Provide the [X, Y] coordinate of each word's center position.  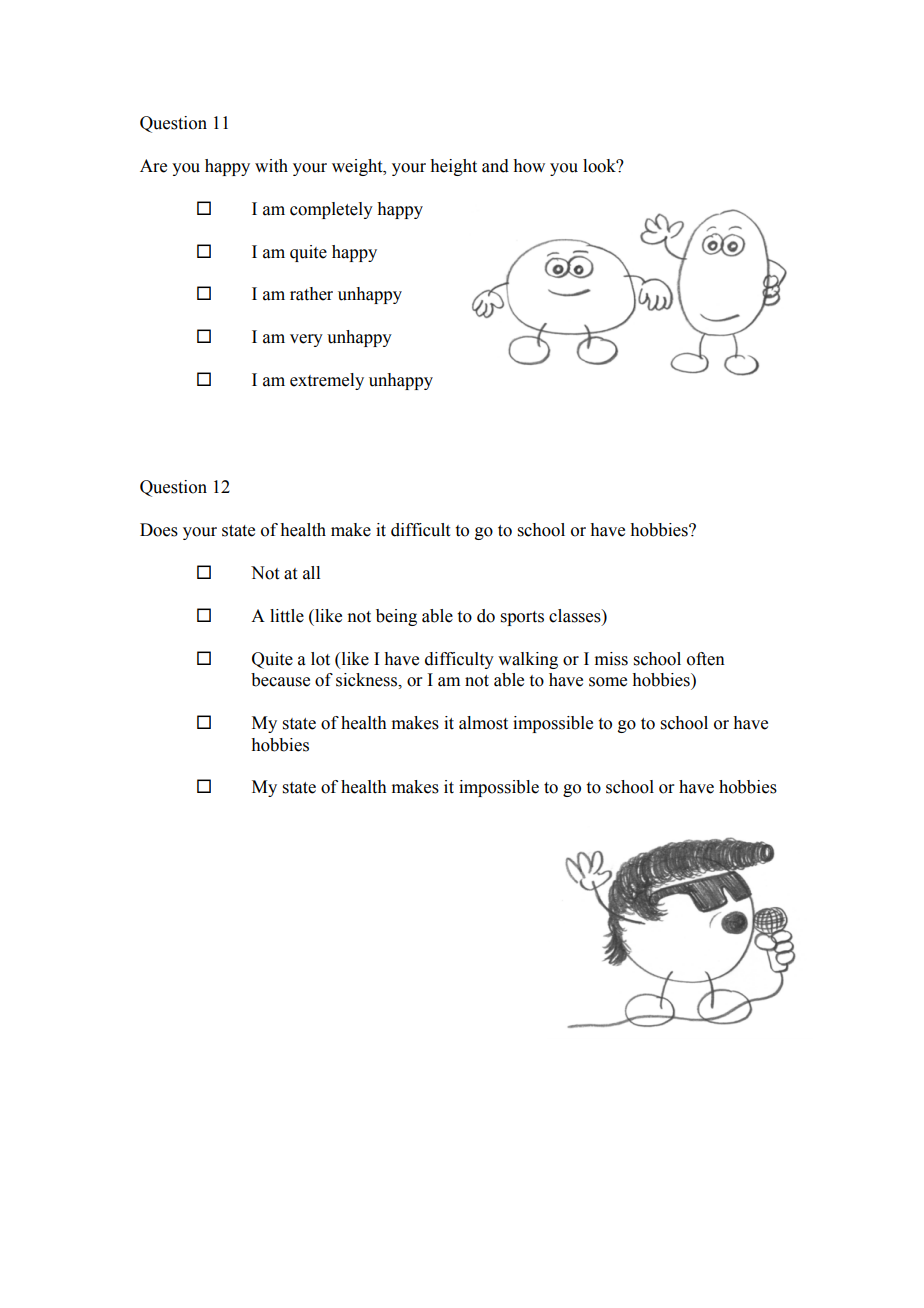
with [271, 166]
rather [311, 294]
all [311, 573]
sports [522, 618]
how [529, 166]
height [453, 167]
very [306, 340]
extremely [327, 381]
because [280, 680]
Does [159, 530]
